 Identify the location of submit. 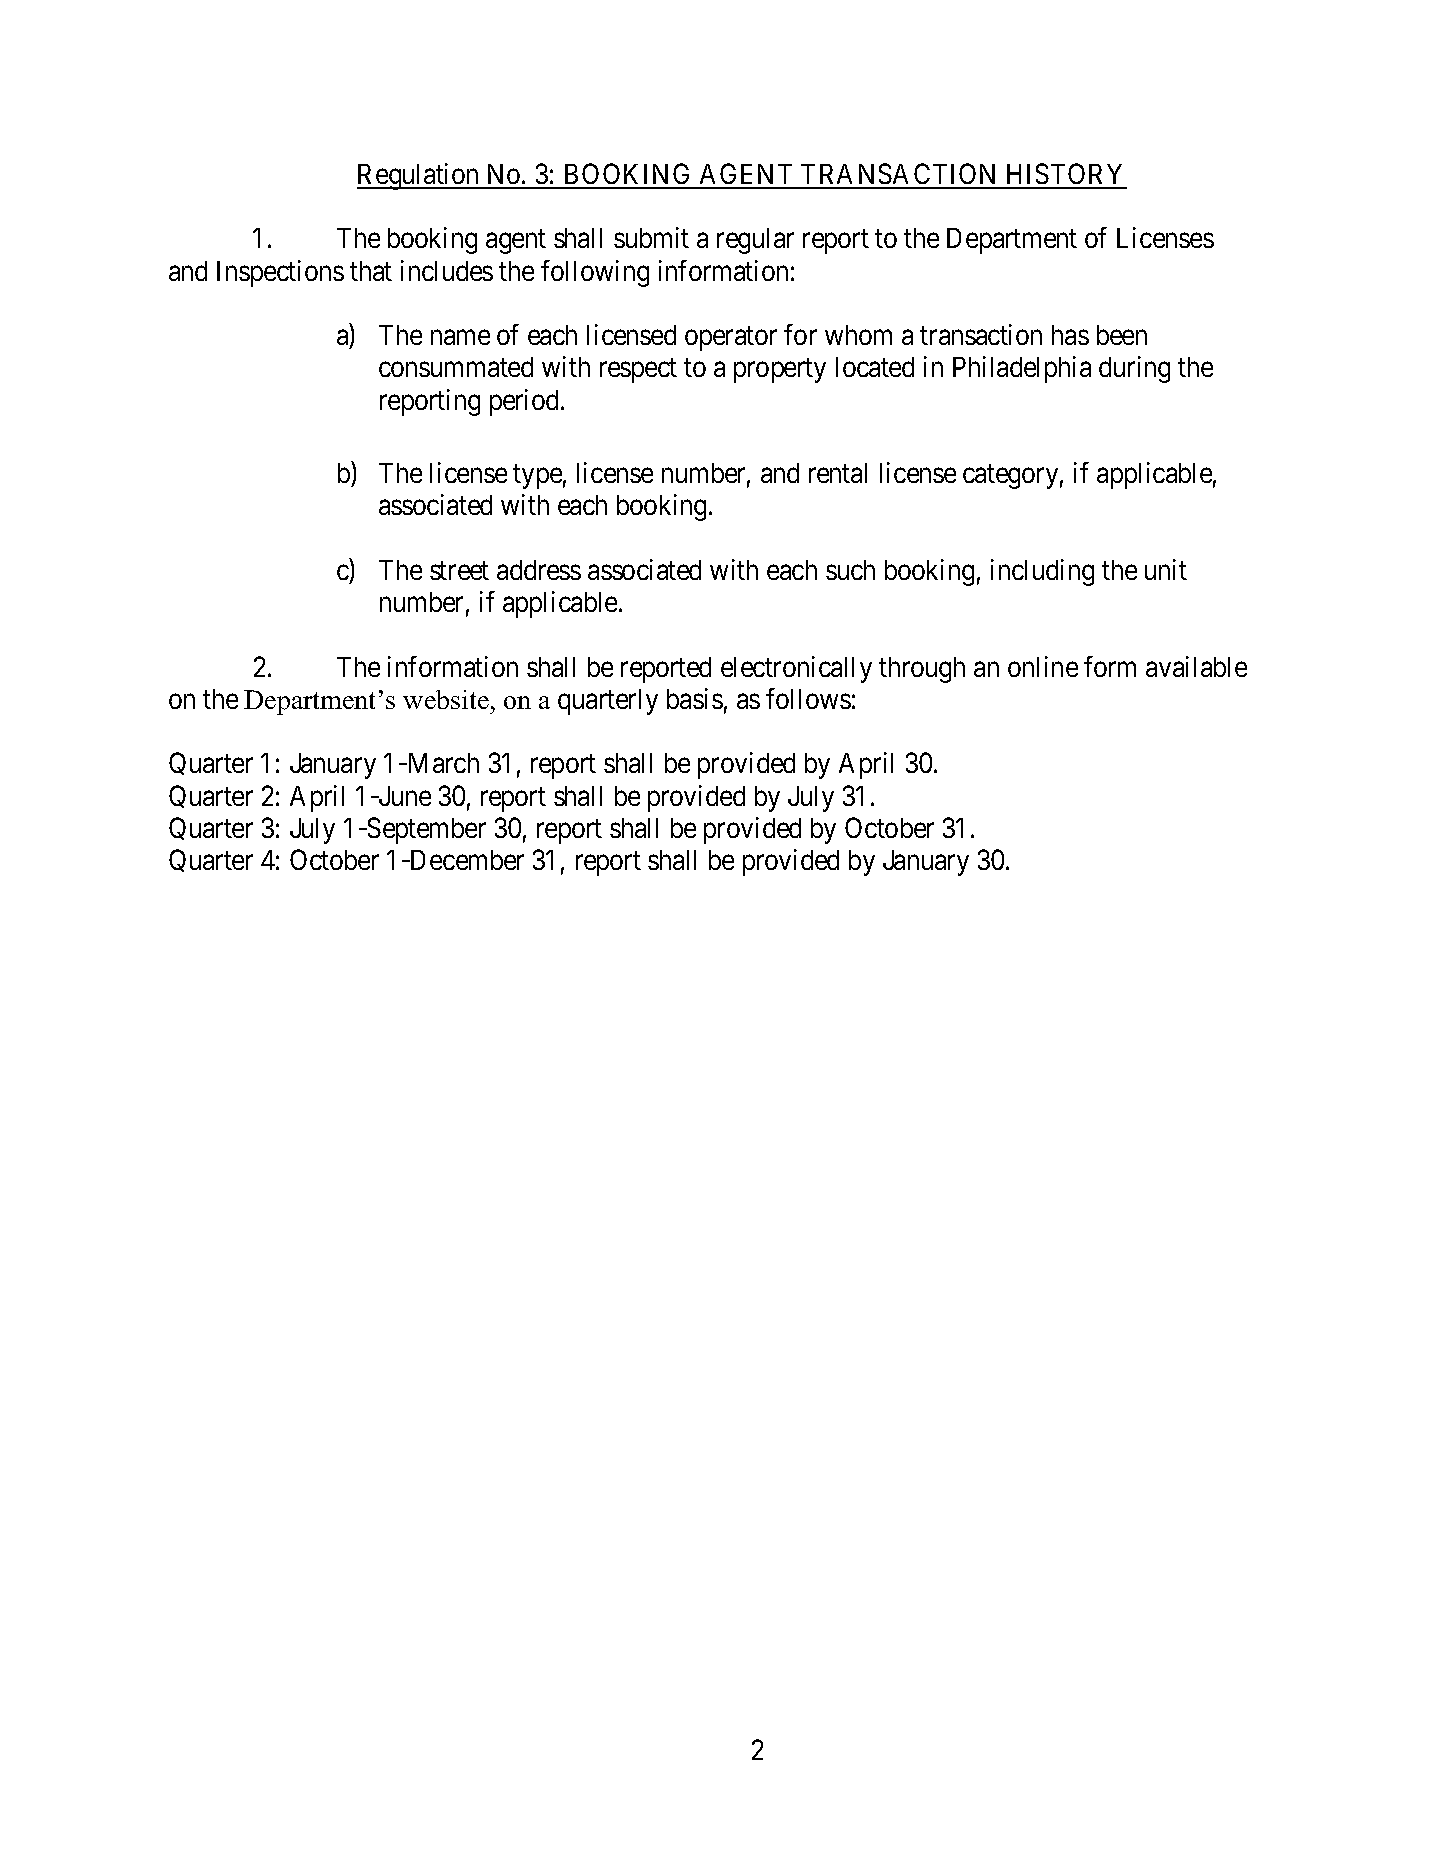
(651, 237).
